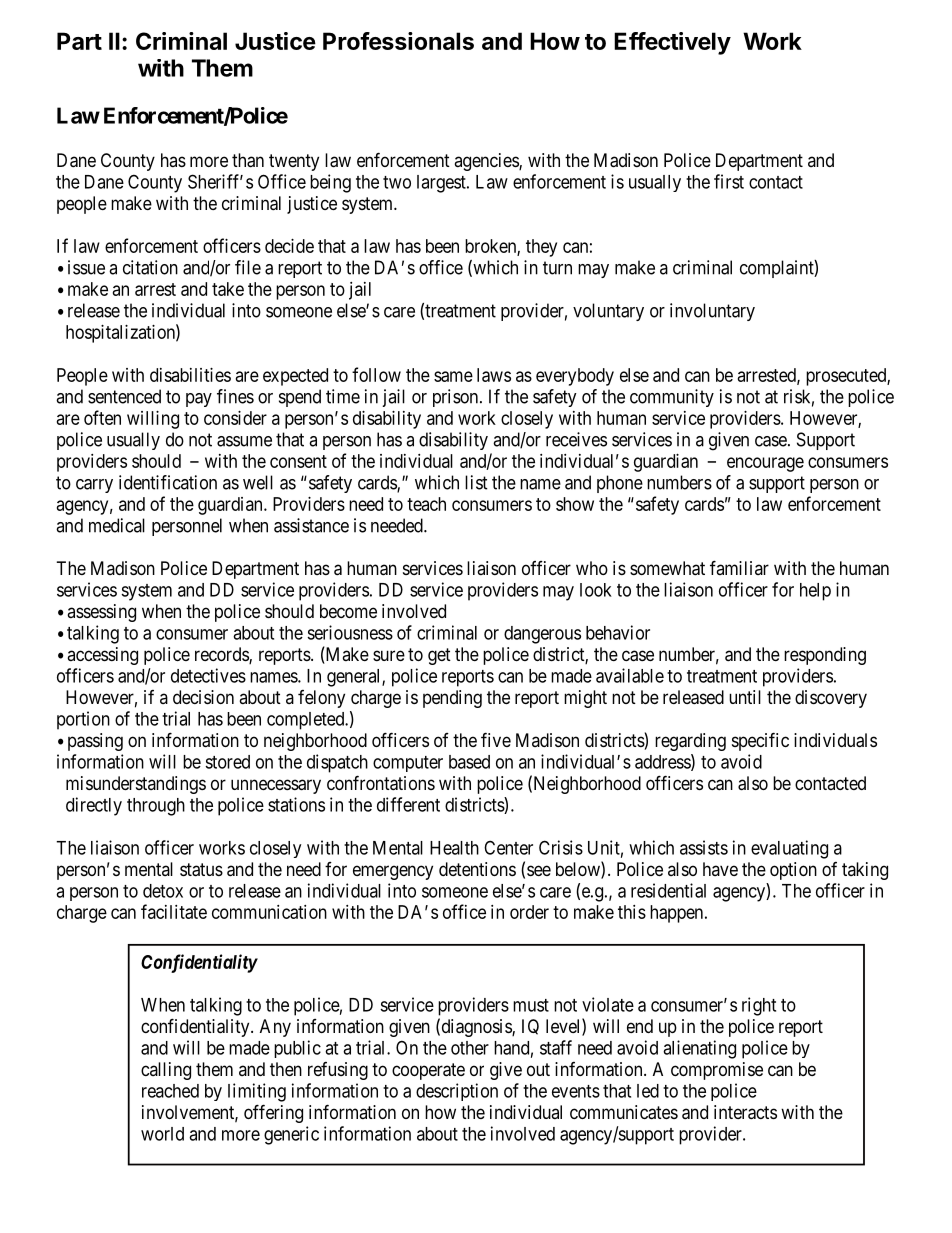  Describe the element at coordinates (201, 870) in the page. I see `status` at that location.
